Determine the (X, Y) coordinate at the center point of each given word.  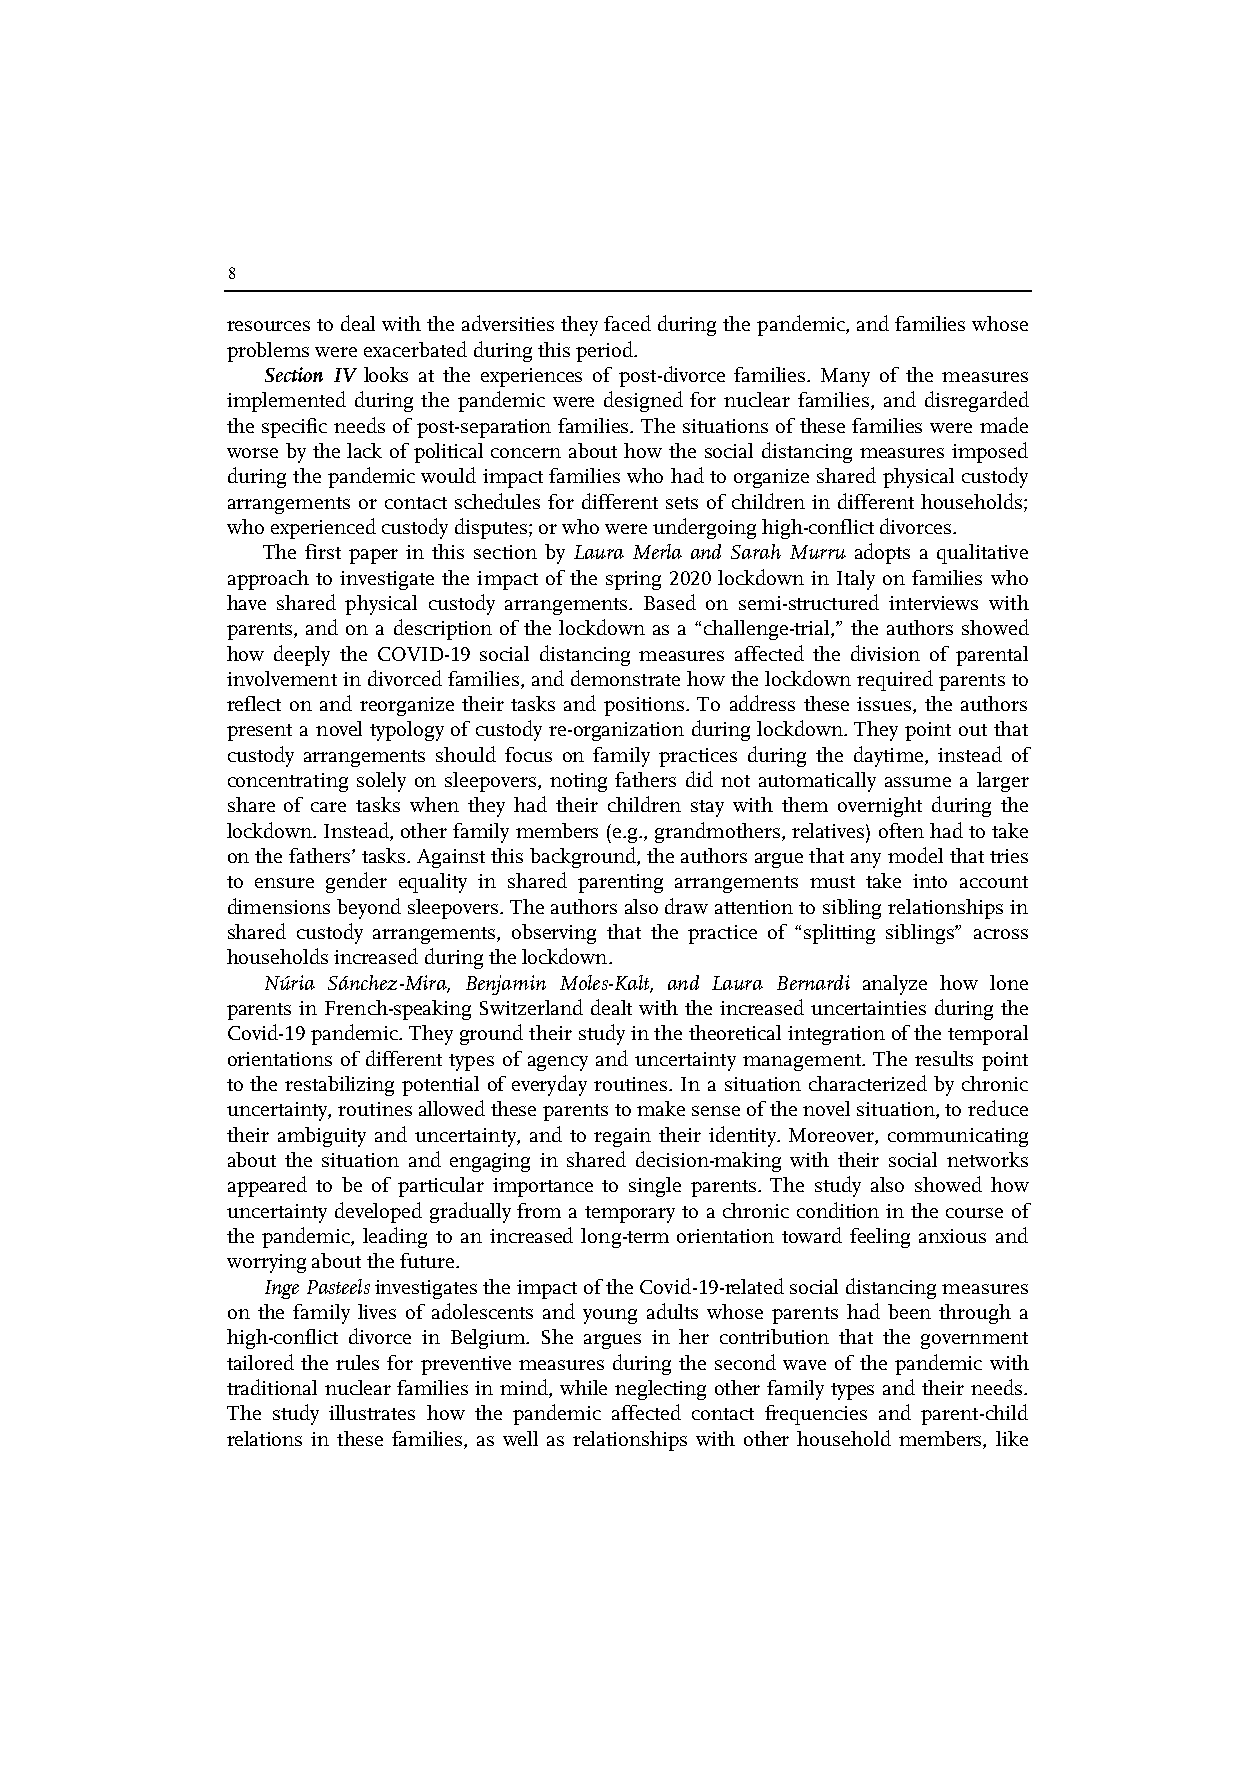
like (1012, 1438)
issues (885, 705)
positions (645, 706)
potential (440, 1086)
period (606, 351)
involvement (282, 678)
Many (845, 377)
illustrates (372, 1412)
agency (558, 1063)
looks (386, 374)
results (944, 1058)
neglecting (660, 1390)
